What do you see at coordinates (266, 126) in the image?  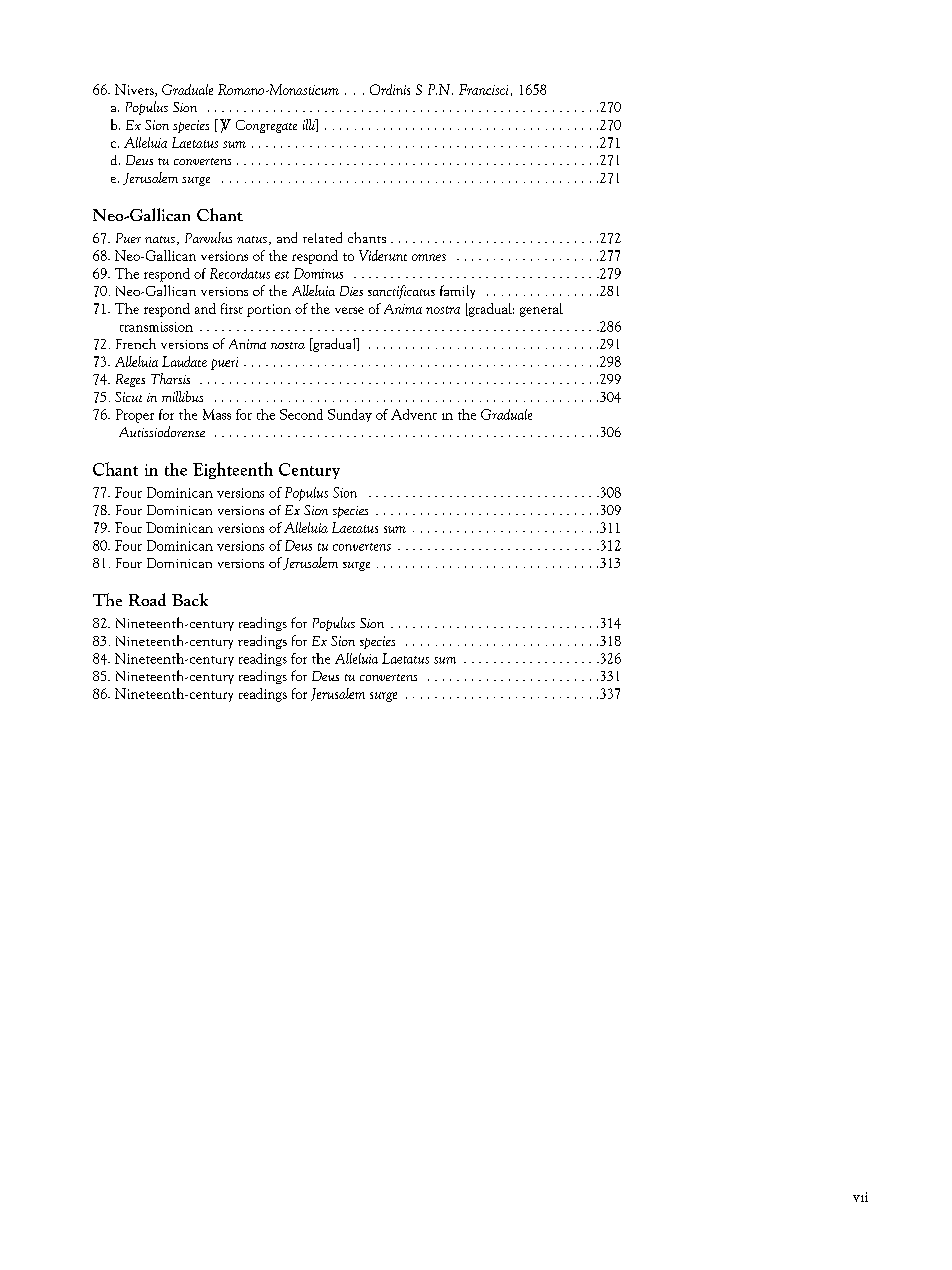 I see `Congregate` at bounding box center [266, 126].
